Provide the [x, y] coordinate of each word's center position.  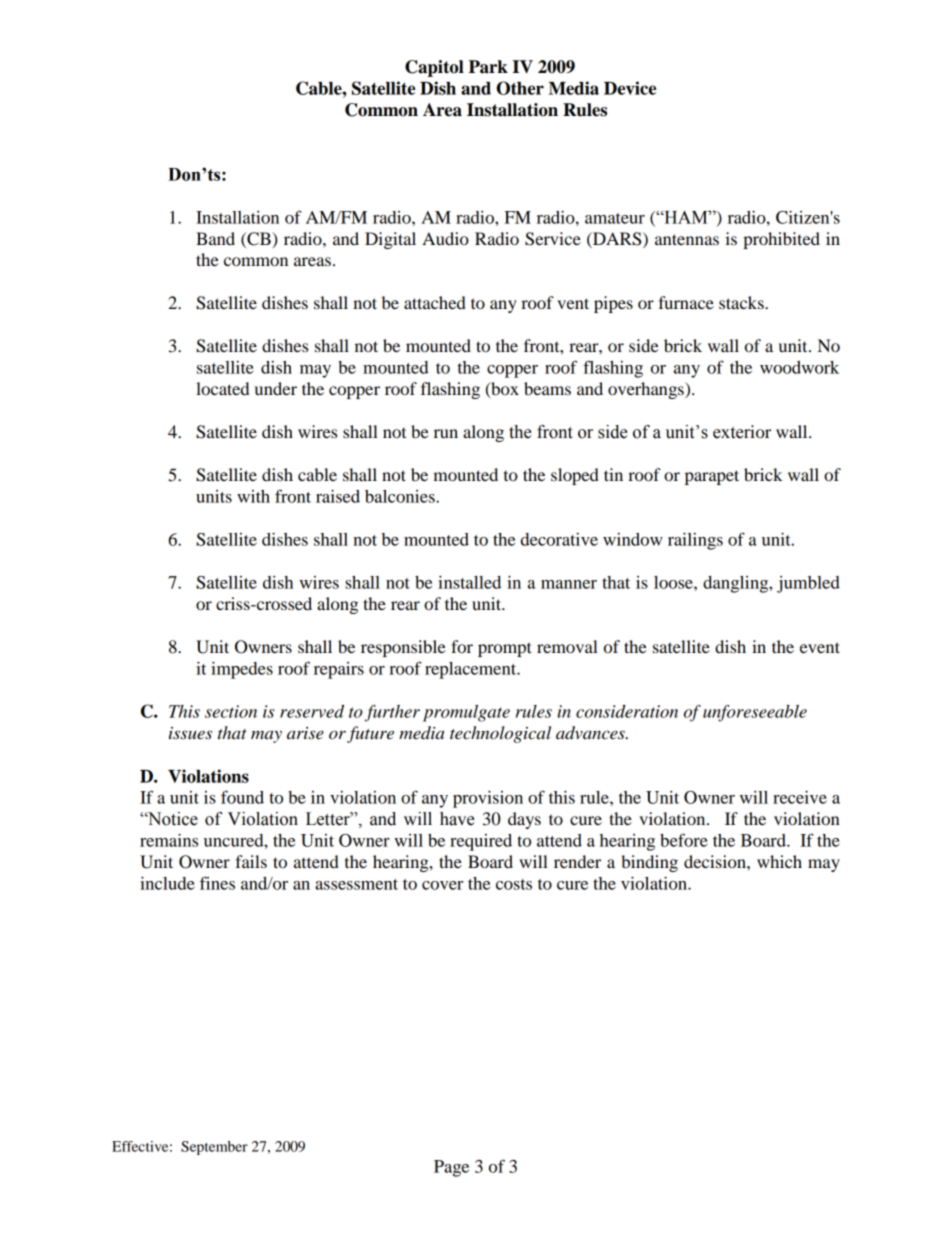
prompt [505, 649]
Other [520, 88]
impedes [242, 670]
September [214, 1148]
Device [630, 88]
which [779, 861]
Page [451, 1168]
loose [674, 582]
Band [215, 238]
